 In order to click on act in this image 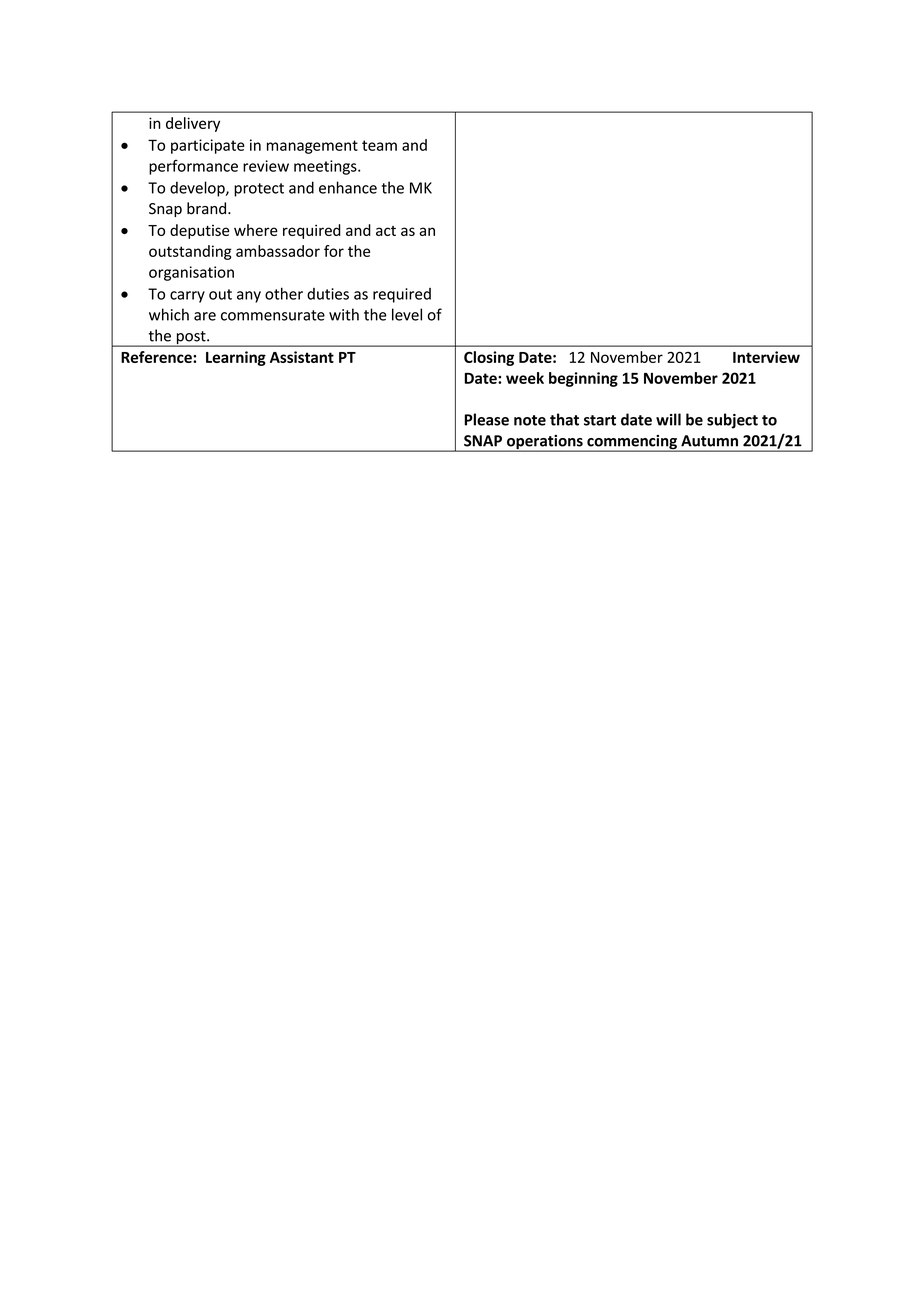, I will do `click(386, 231)`.
